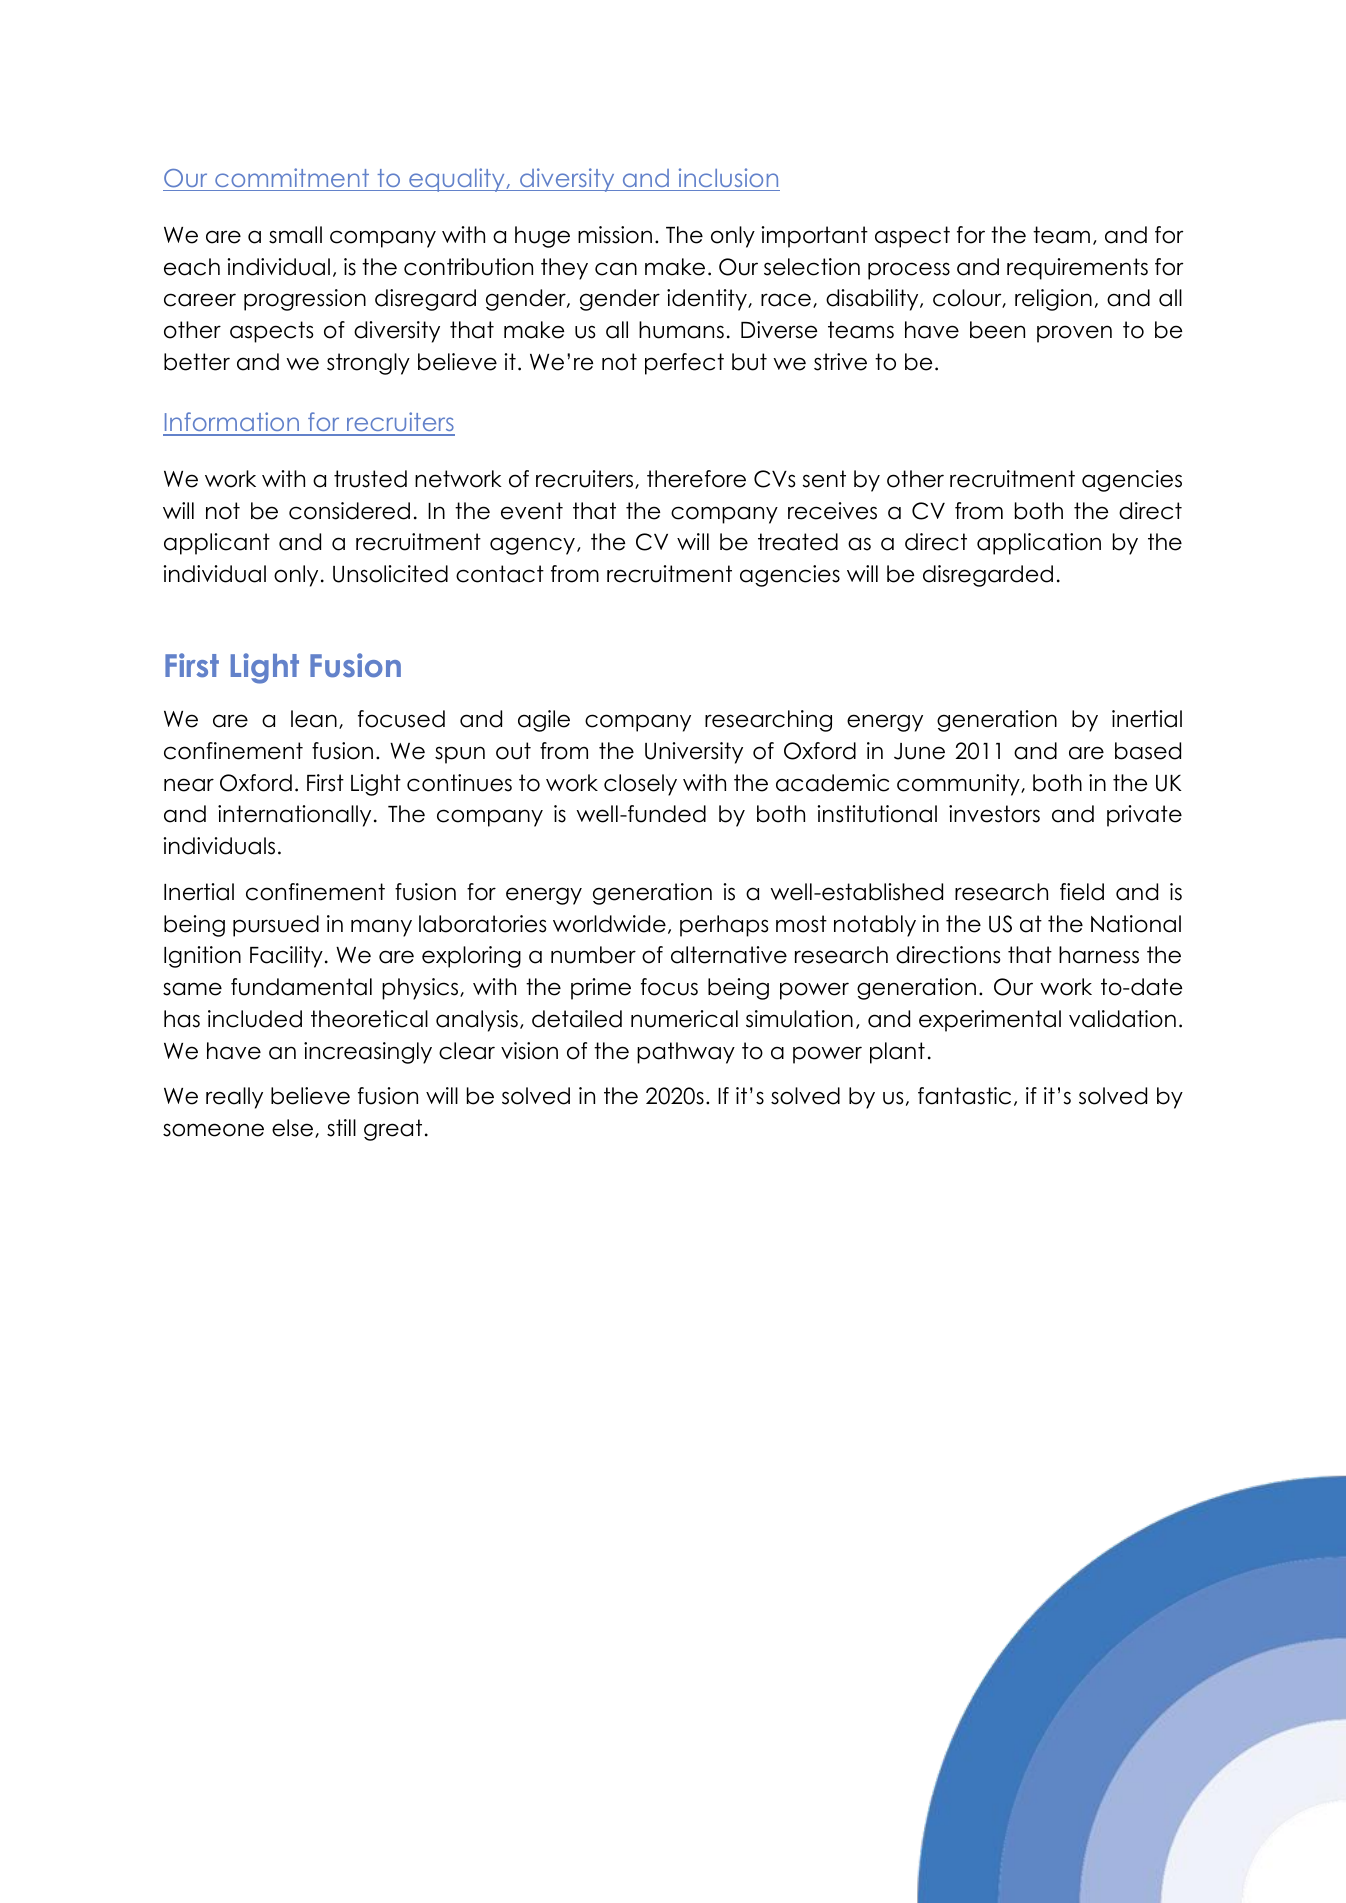  What do you see at coordinates (615, 235) in the image?
I see `mission` at bounding box center [615, 235].
